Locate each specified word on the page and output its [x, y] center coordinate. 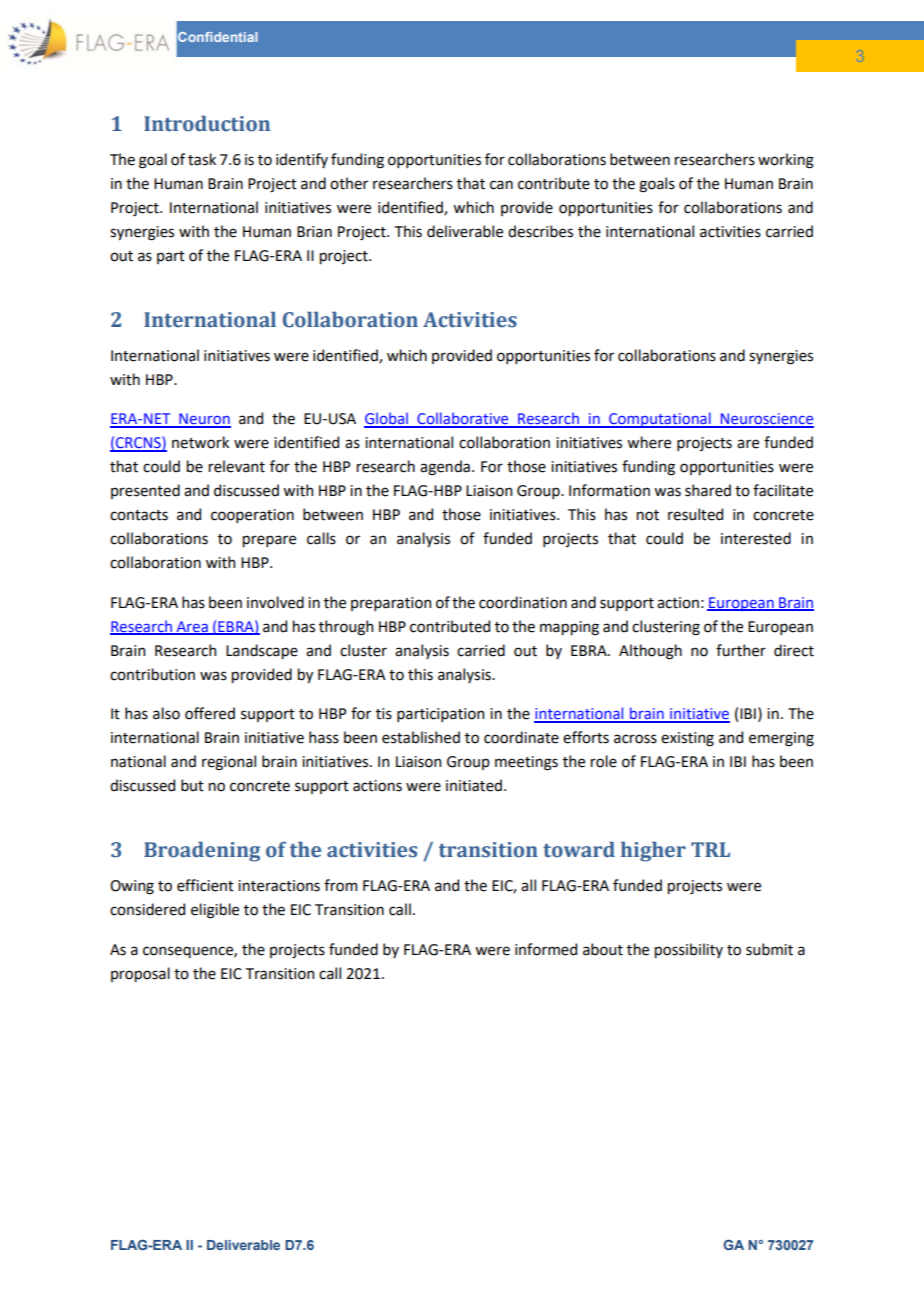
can [501, 185]
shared [708, 490]
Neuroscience [766, 420]
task [202, 159]
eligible [215, 911]
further [741, 650]
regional [229, 763]
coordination [523, 602]
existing [687, 739]
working [786, 161]
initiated [474, 785]
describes [540, 231]
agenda [445, 468]
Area [192, 627]
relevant [237, 466]
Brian [314, 232]
